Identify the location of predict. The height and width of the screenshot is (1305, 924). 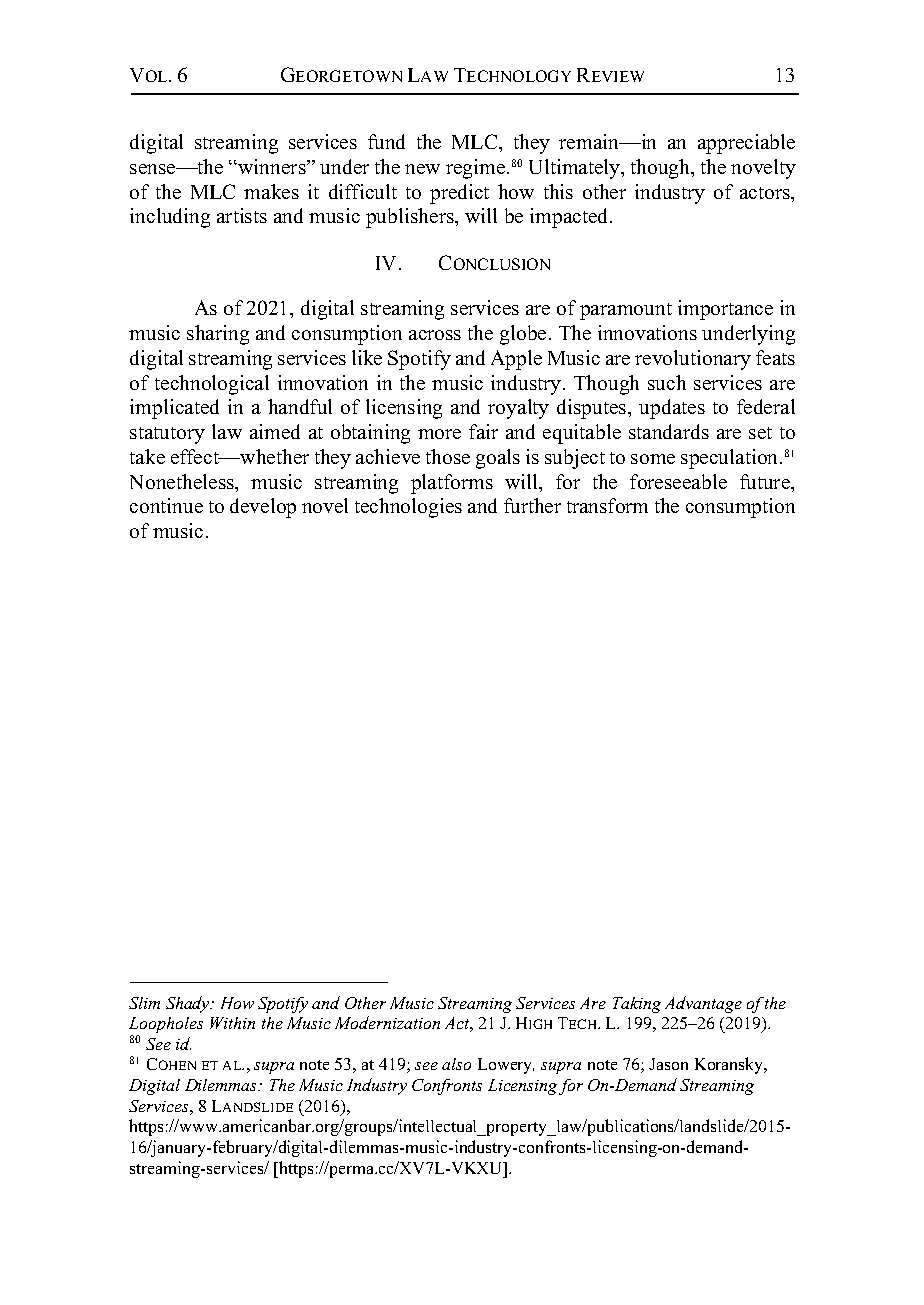
(459, 194).
